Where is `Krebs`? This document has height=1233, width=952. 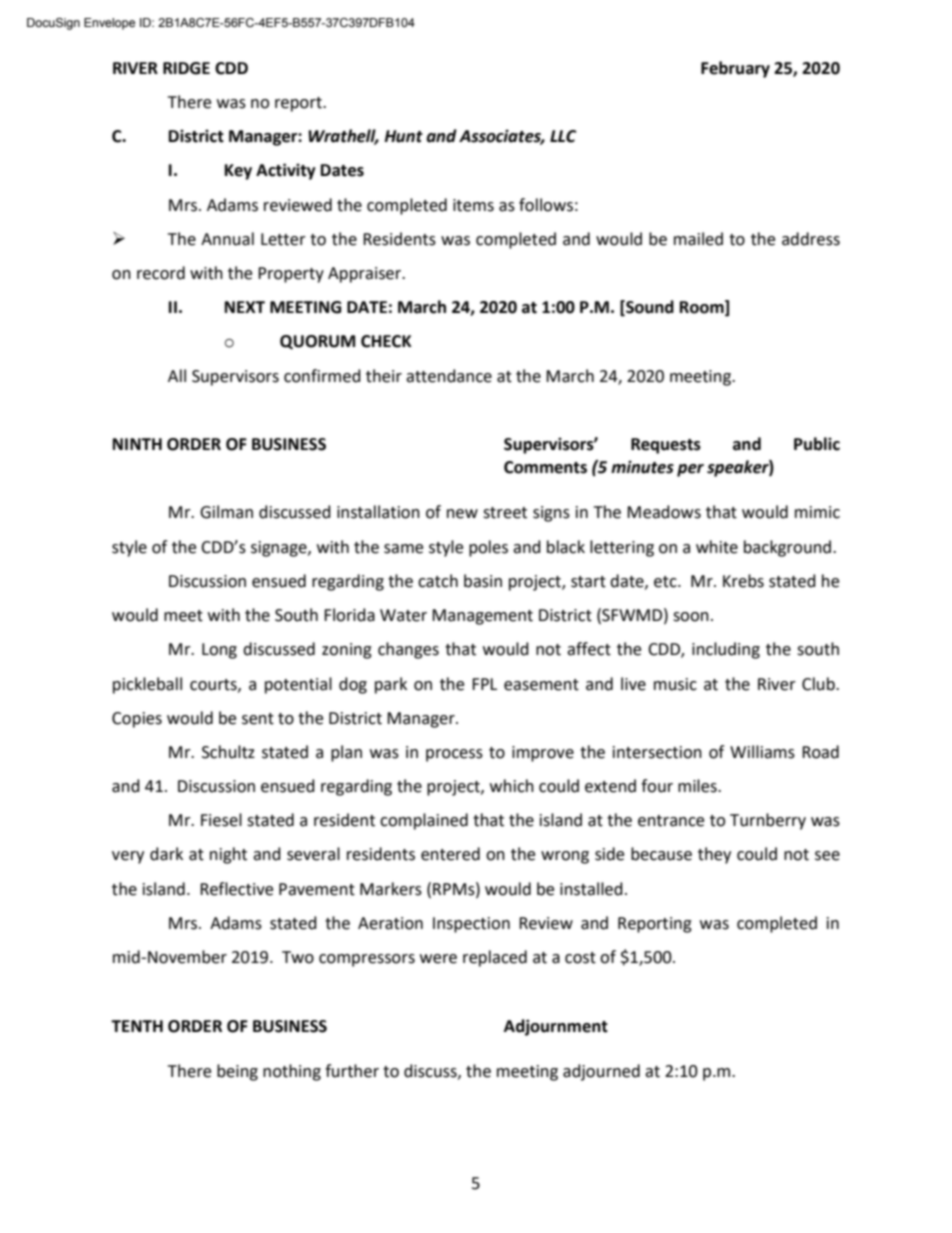 Krebs is located at coordinates (743, 581).
